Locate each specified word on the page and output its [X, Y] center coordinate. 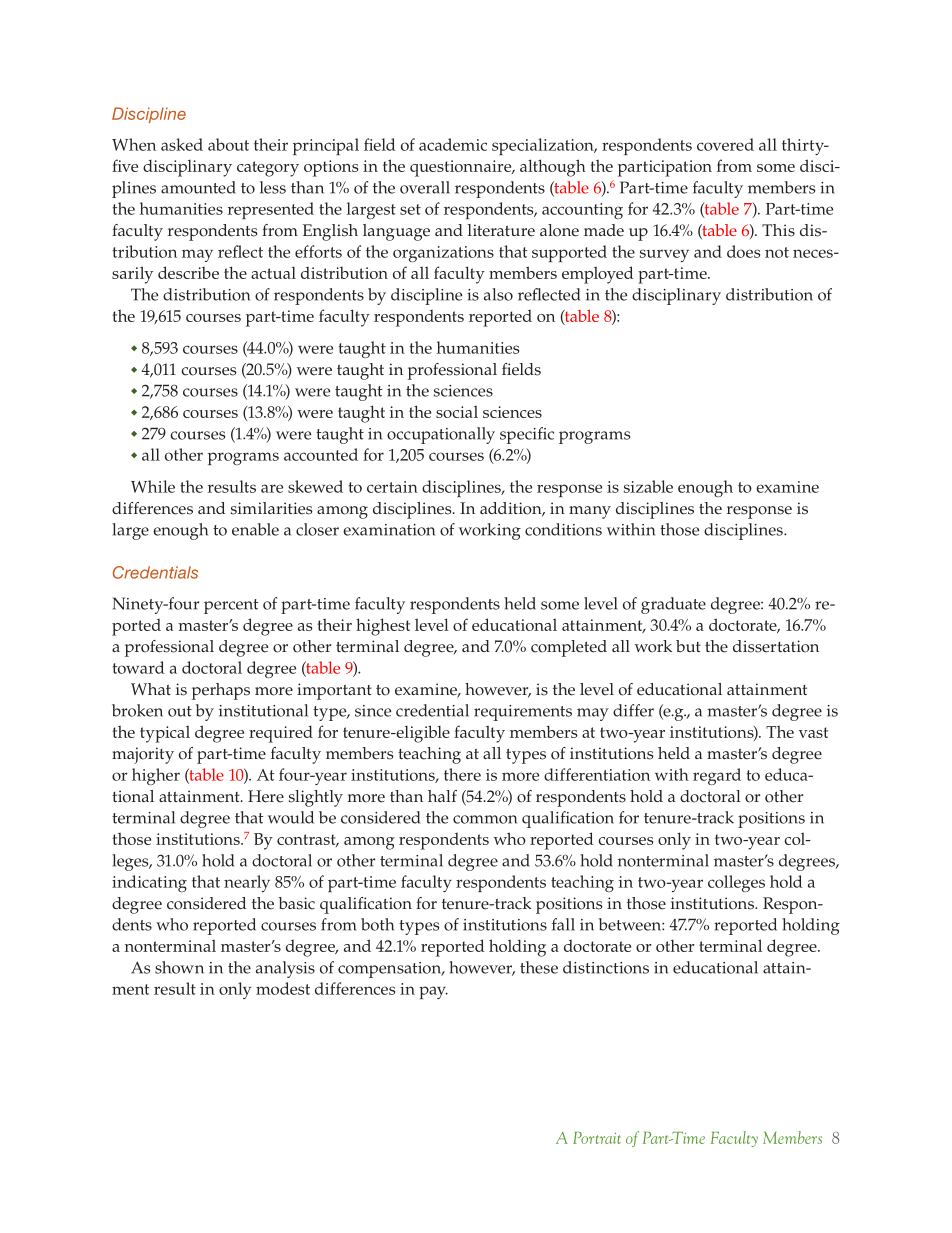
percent [231, 606]
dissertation [776, 646]
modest [283, 988]
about [228, 144]
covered [725, 144]
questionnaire [462, 168]
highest [383, 627]
